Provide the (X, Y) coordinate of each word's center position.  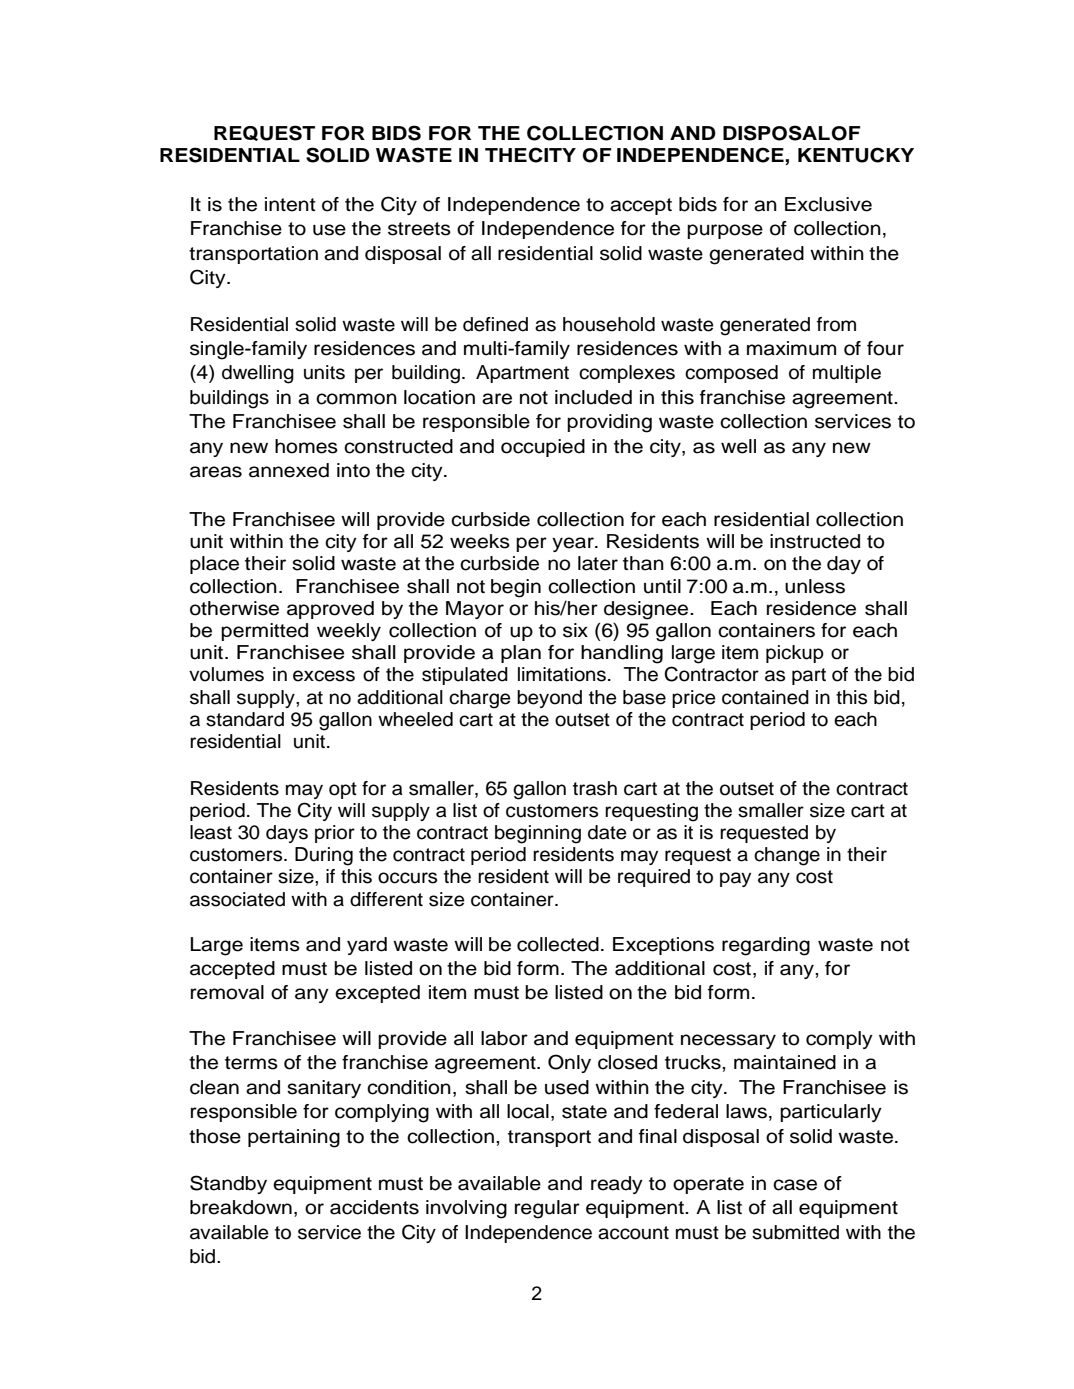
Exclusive (828, 204)
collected (558, 944)
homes (306, 446)
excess (324, 676)
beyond (549, 699)
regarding (766, 946)
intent (290, 204)
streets (419, 229)
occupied (543, 448)
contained (765, 697)
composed (731, 374)
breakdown (241, 1207)
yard (367, 946)
